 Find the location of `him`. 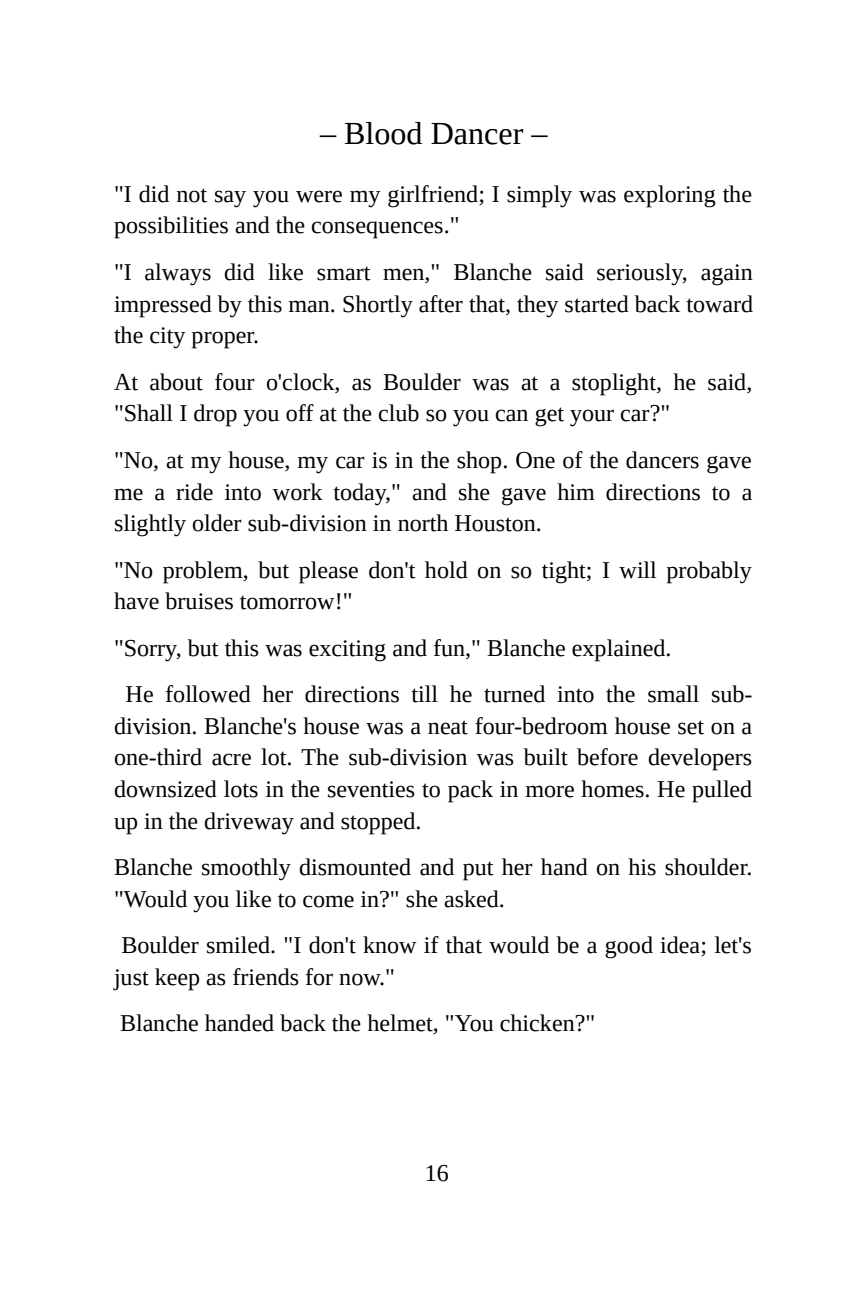

him is located at coordinates (576, 491).
